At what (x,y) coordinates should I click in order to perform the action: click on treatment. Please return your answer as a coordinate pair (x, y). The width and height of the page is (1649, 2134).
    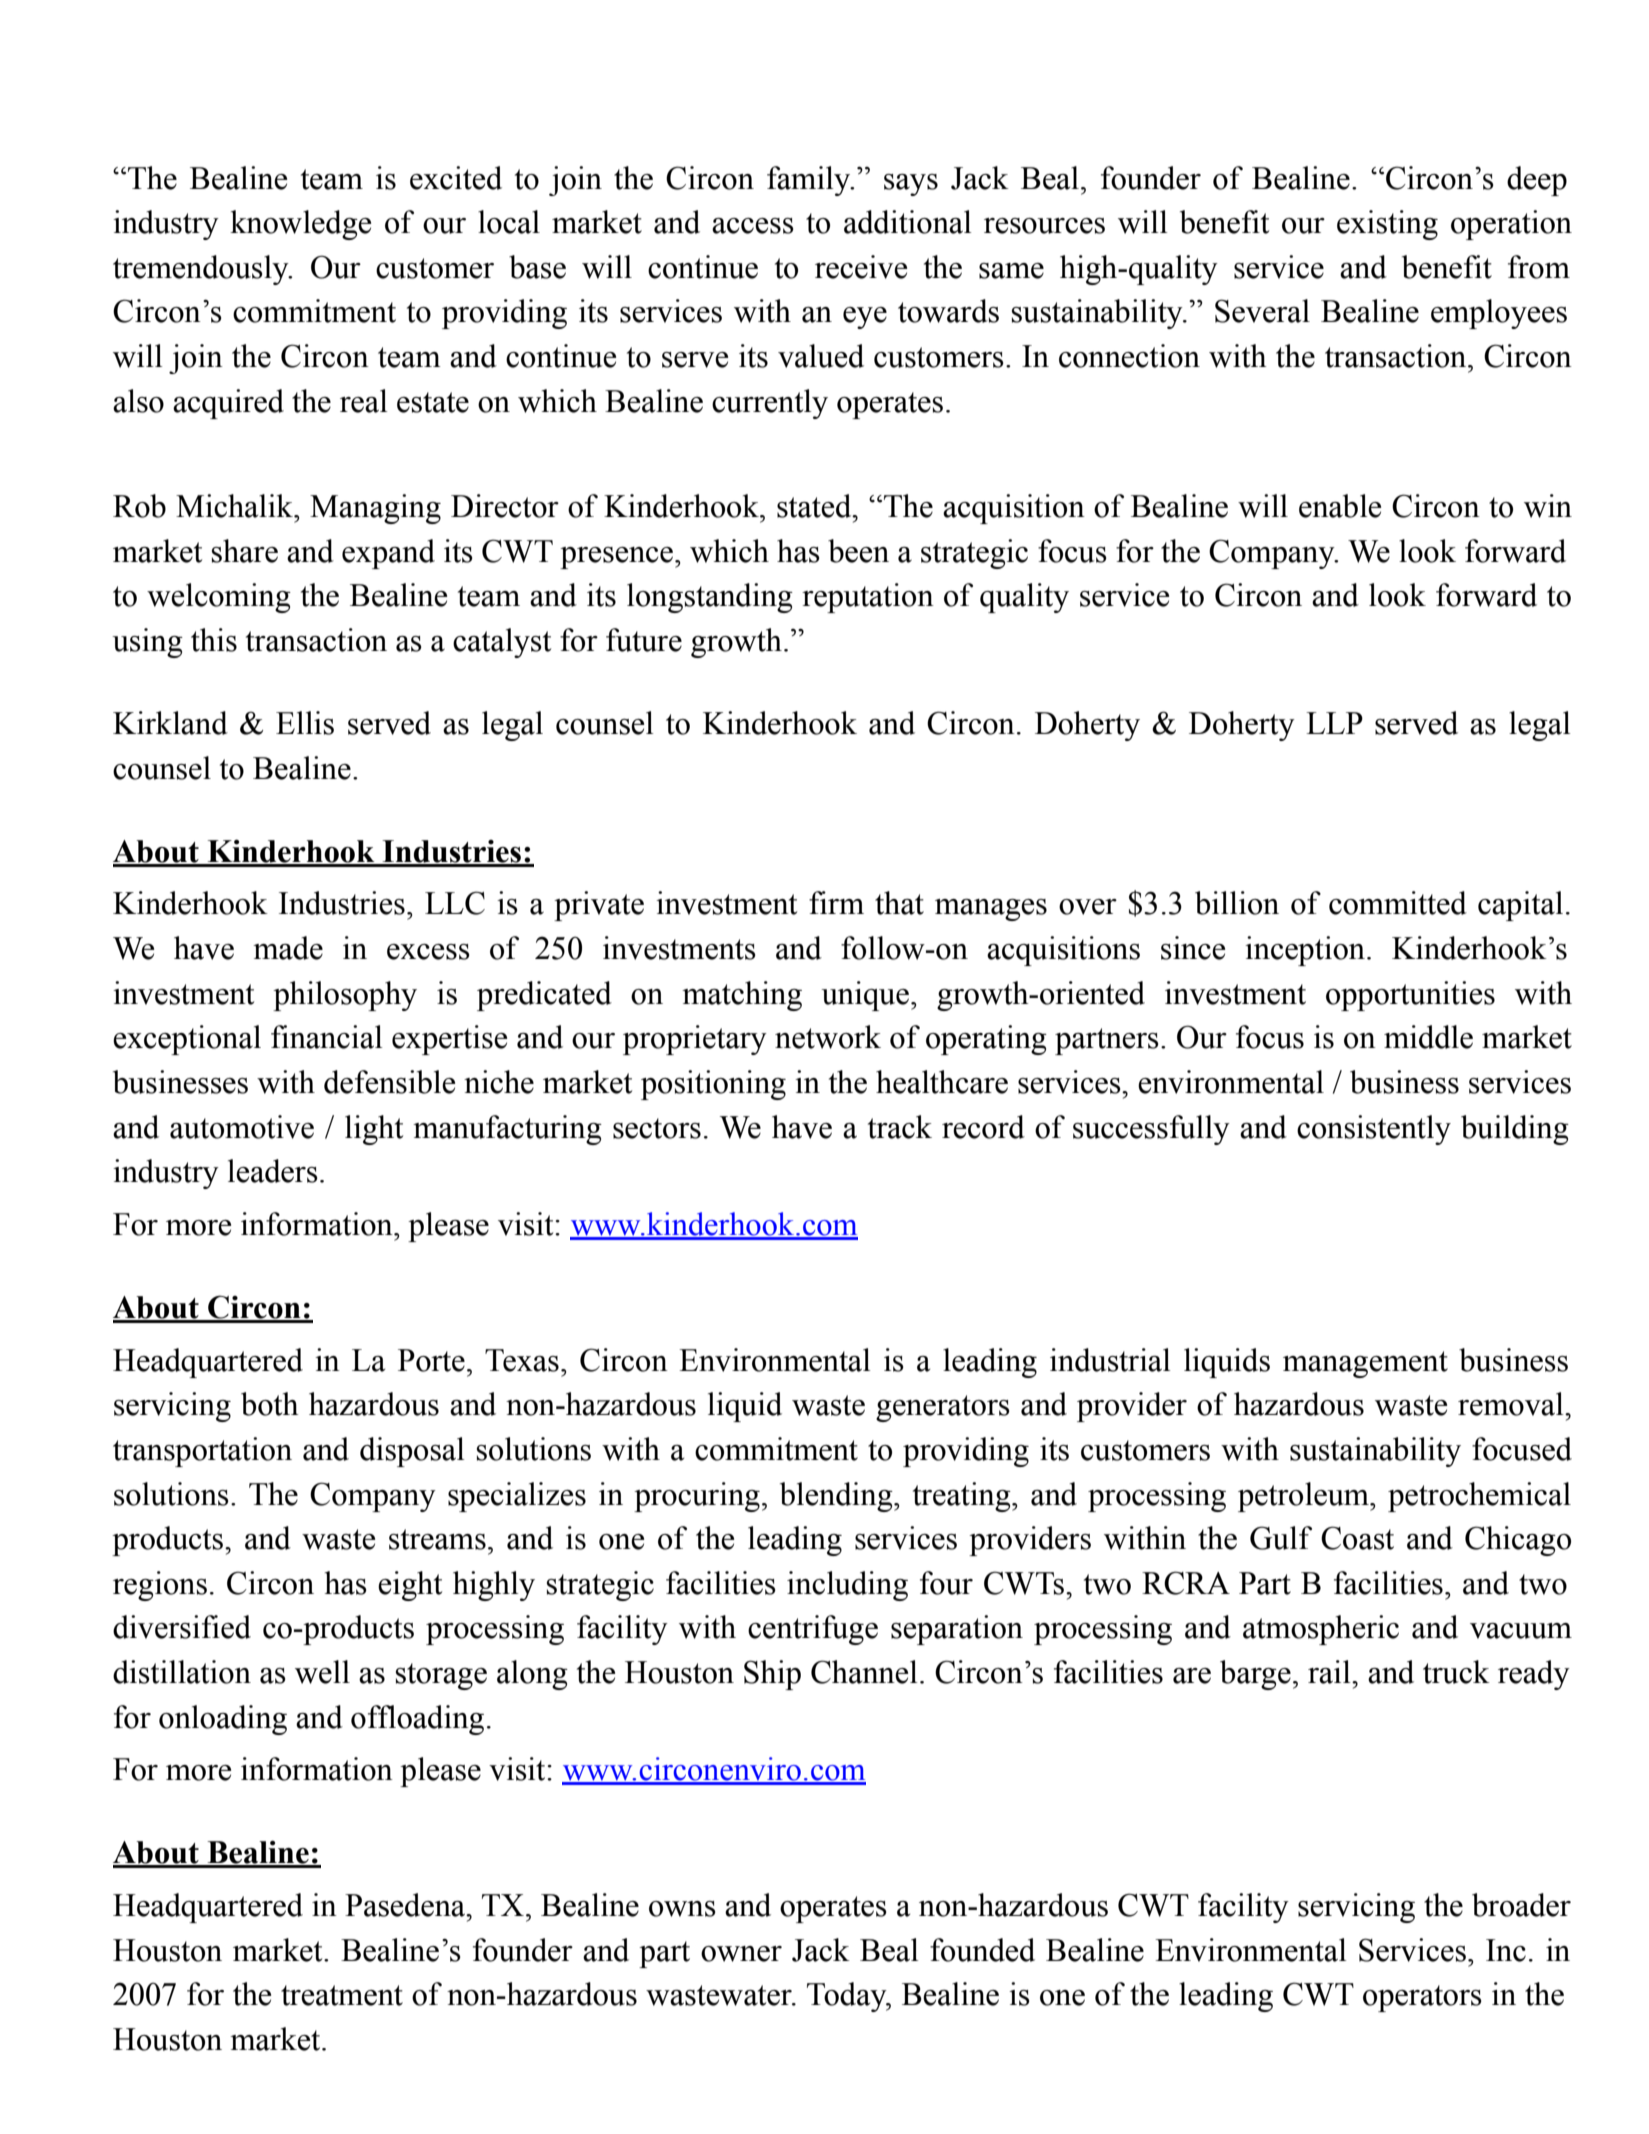
    Looking at the image, I should click on (342, 1995).
